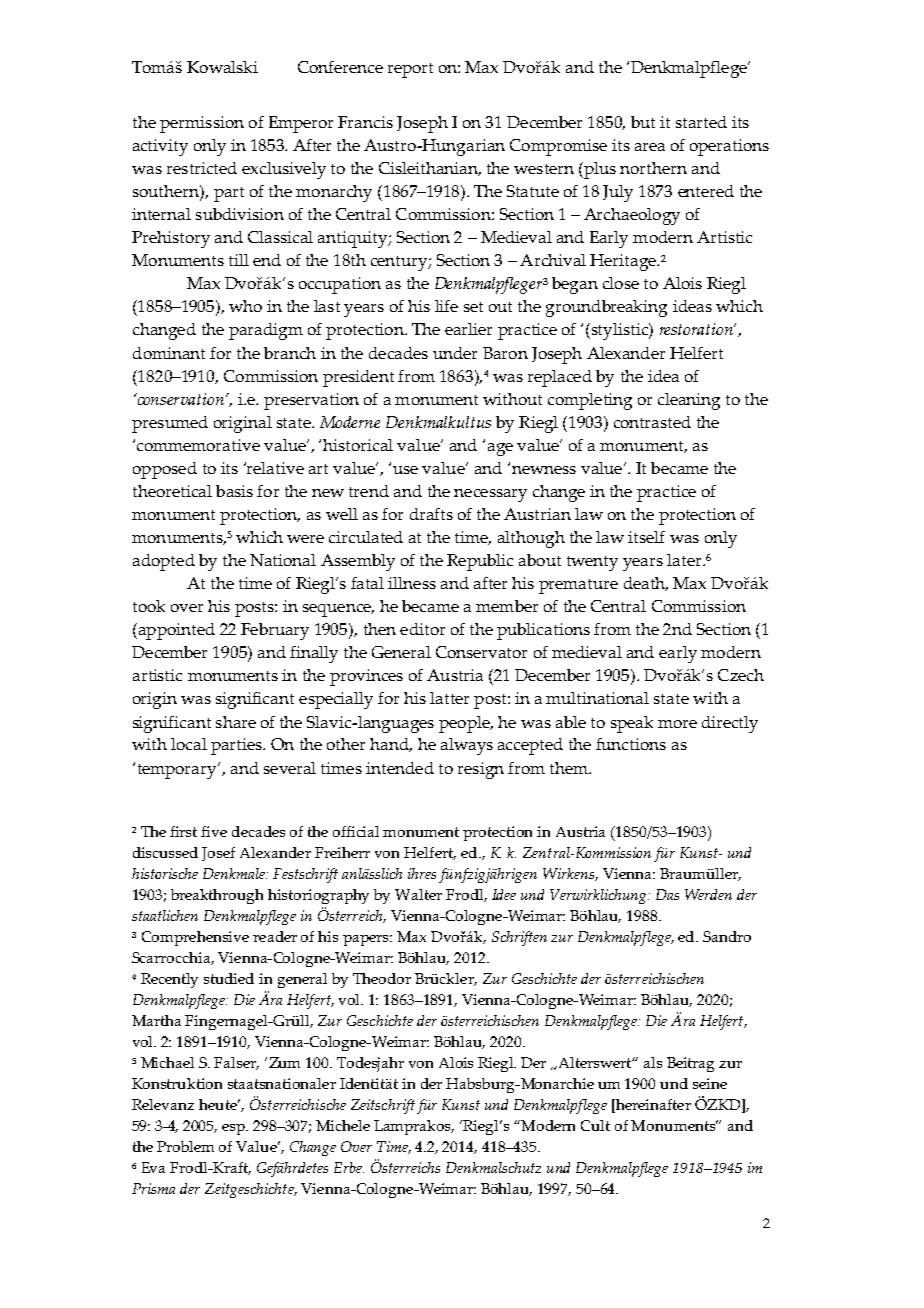  What do you see at coordinates (175, 631) in the screenshot?
I see `appointed` at bounding box center [175, 631].
